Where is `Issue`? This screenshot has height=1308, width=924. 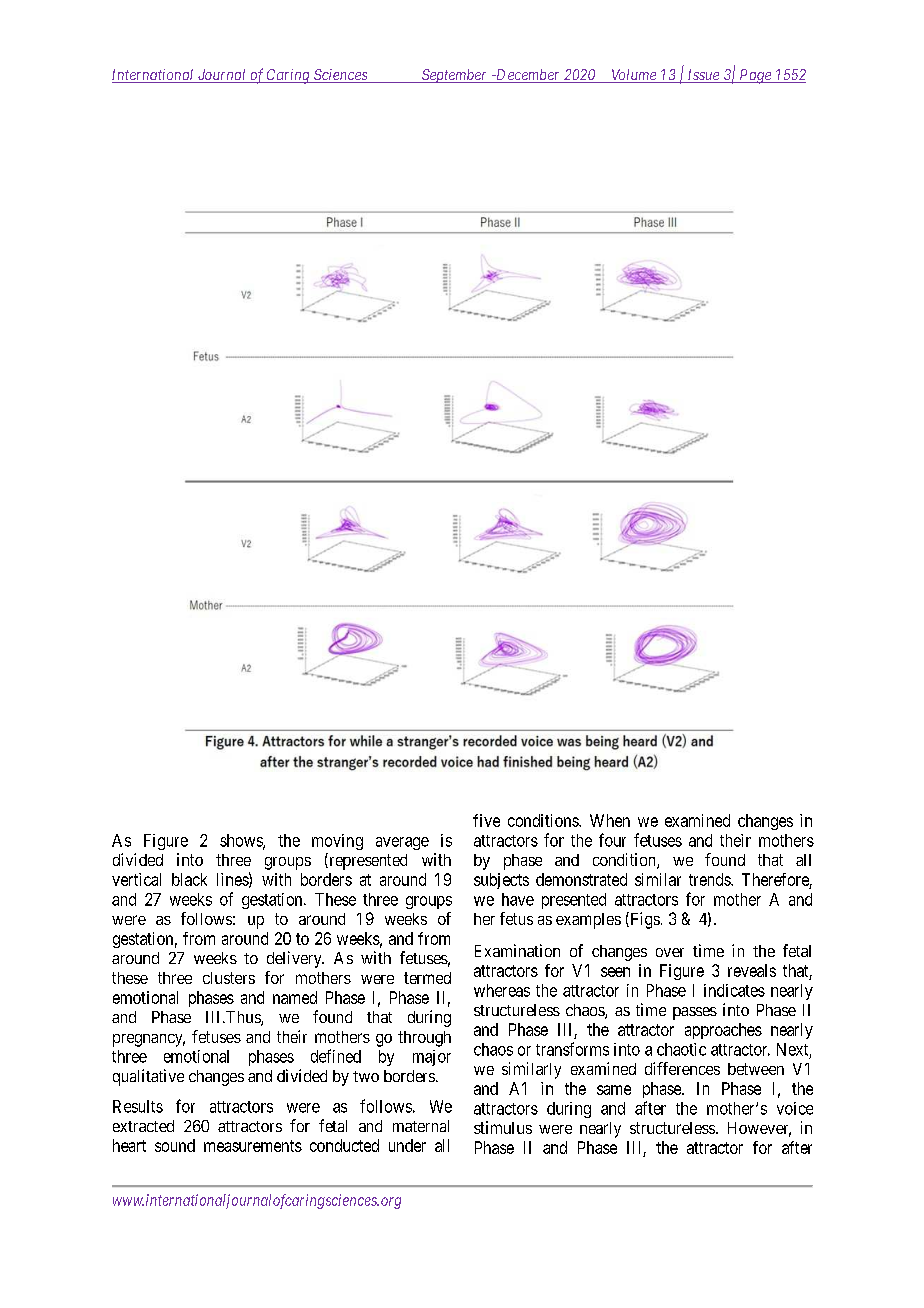
Issue is located at coordinates (703, 76).
